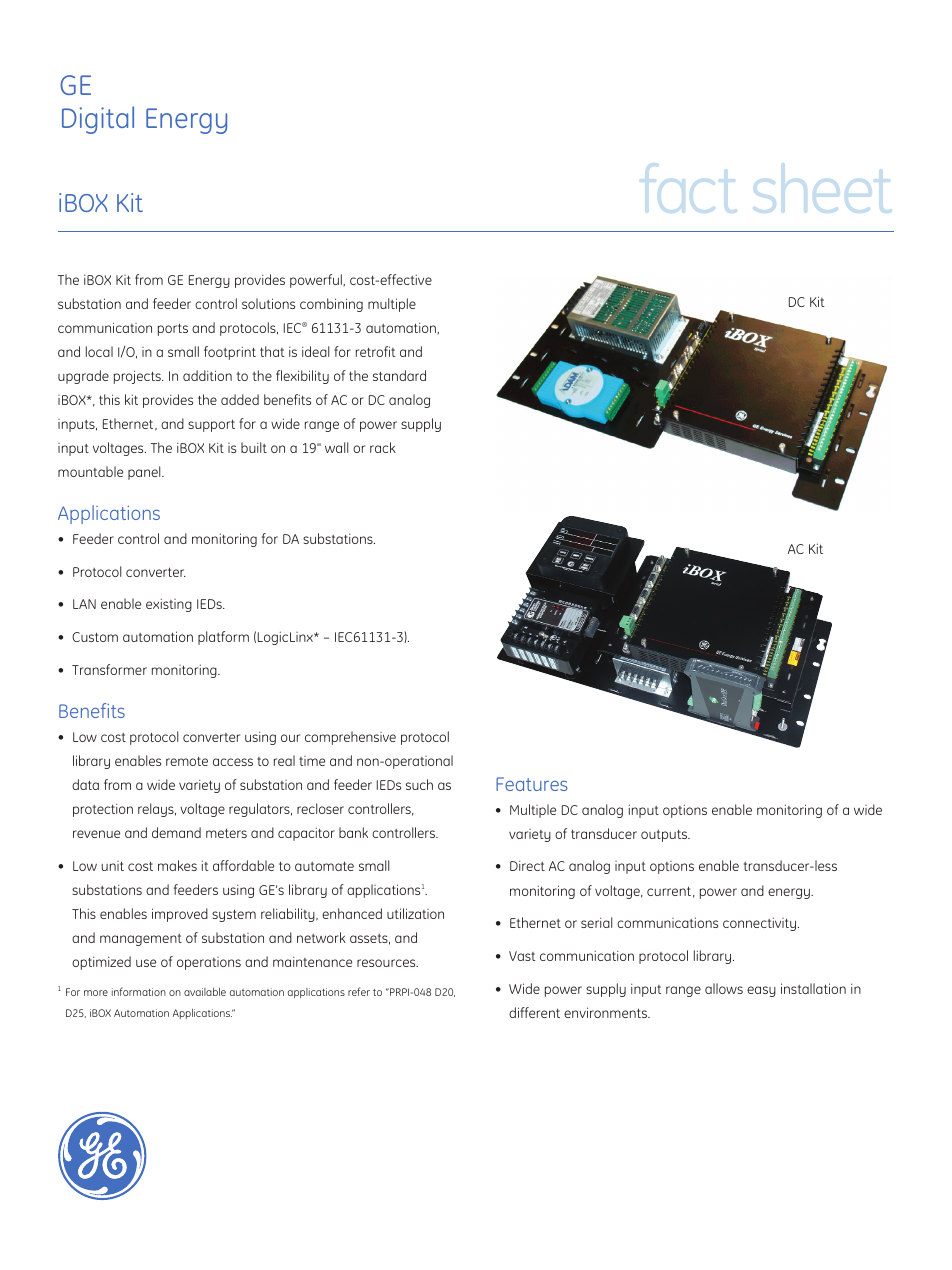 The image size is (952, 1270). What do you see at coordinates (331, 305) in the screenshot?
I see `combining` at bounding box center [331, 305].
